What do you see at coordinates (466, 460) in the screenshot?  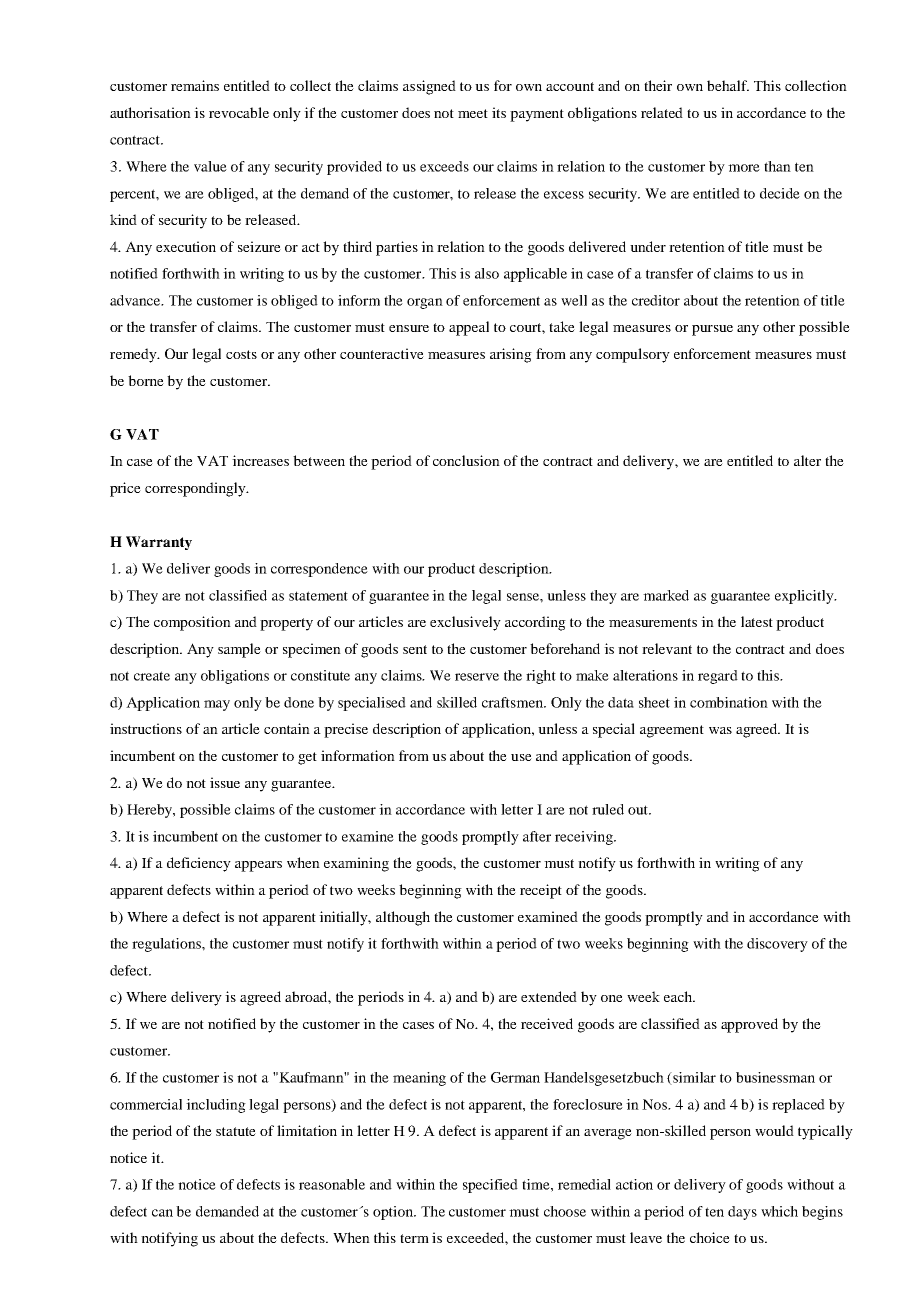 I see `conclusion` at bounding box center [466, 460].
